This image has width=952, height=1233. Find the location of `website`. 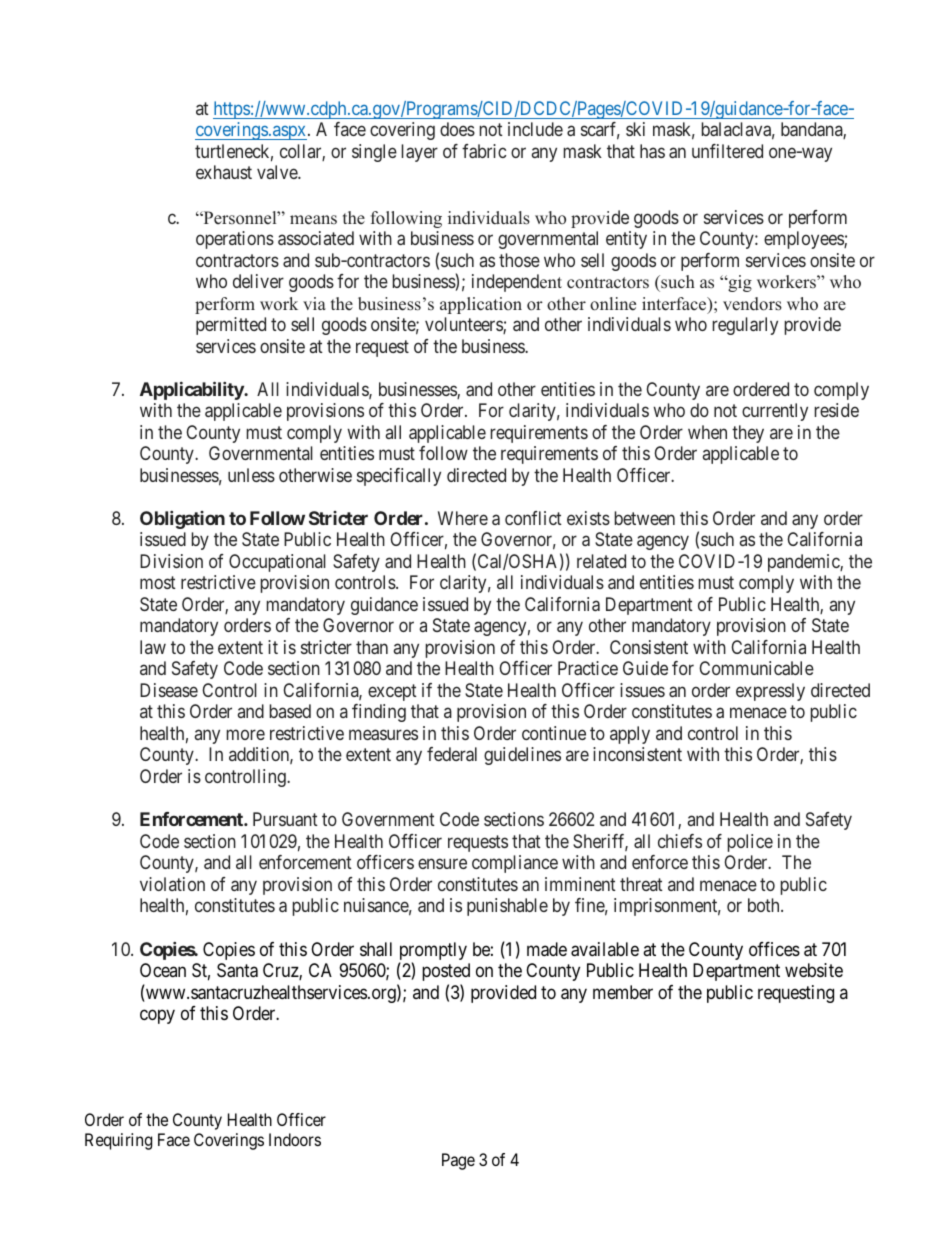

website is located at coordinates (814, 970).
